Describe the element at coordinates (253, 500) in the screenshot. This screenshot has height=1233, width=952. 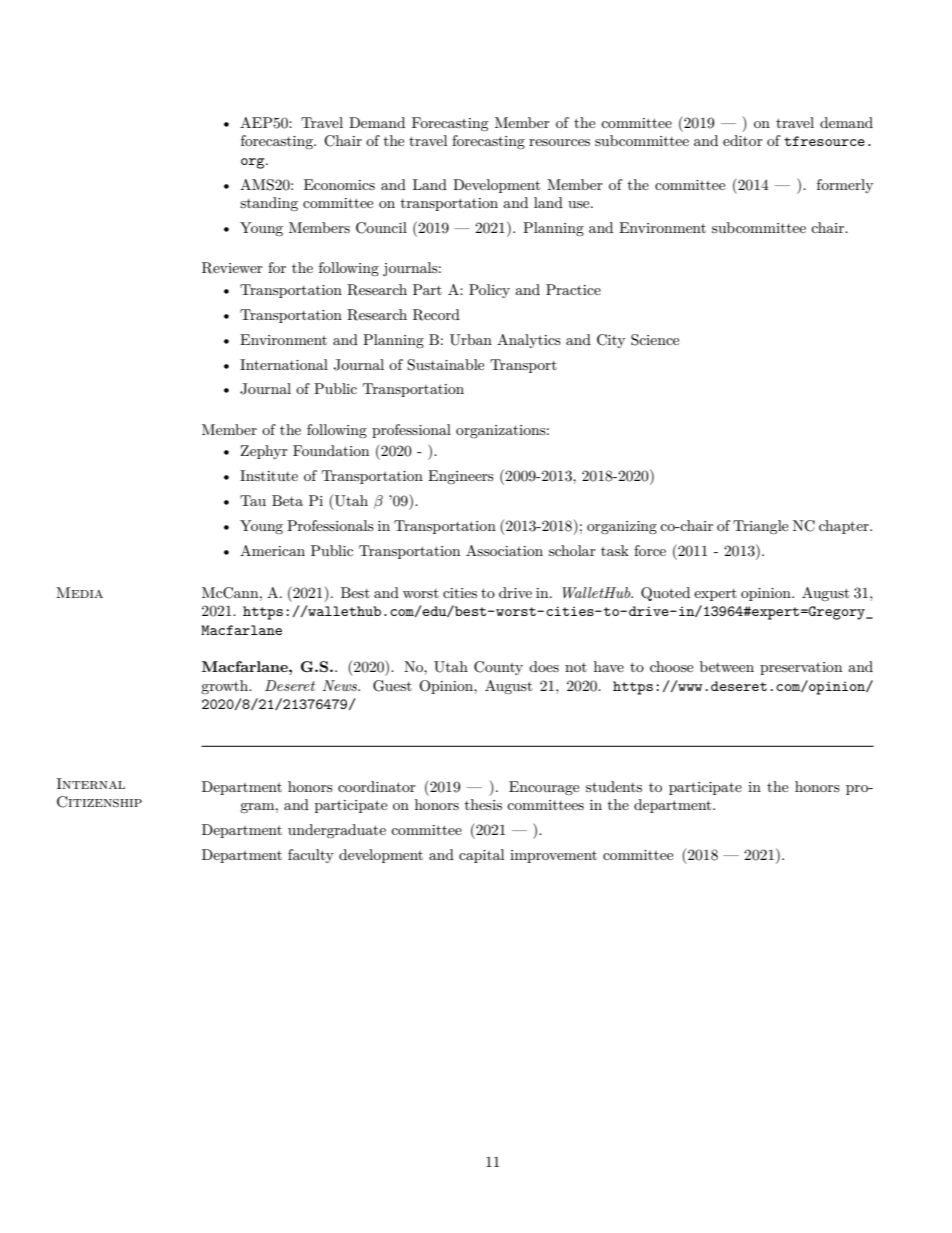
I see `Tau` at that location.
